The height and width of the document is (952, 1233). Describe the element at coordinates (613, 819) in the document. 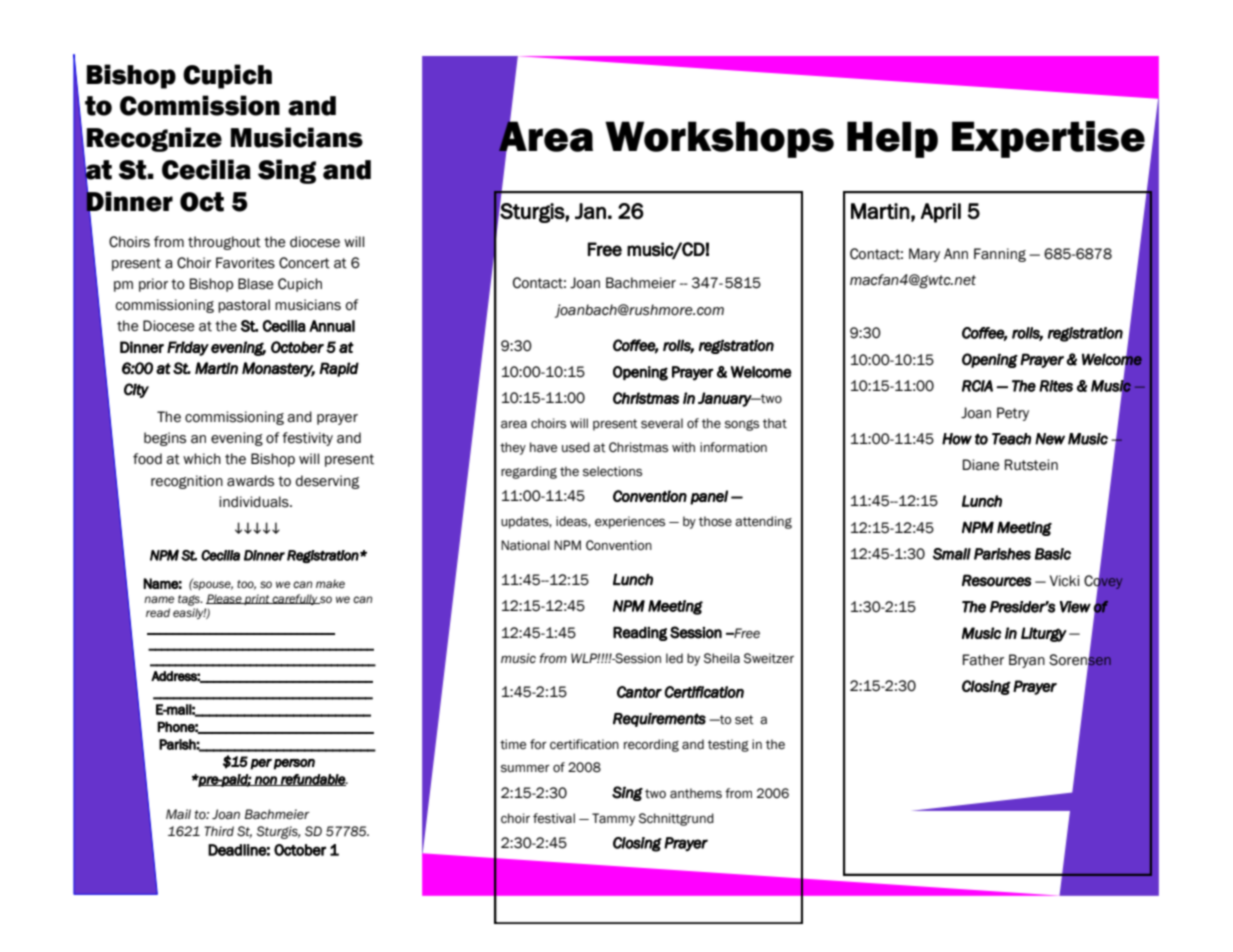

I see `Tammy` at that location.
